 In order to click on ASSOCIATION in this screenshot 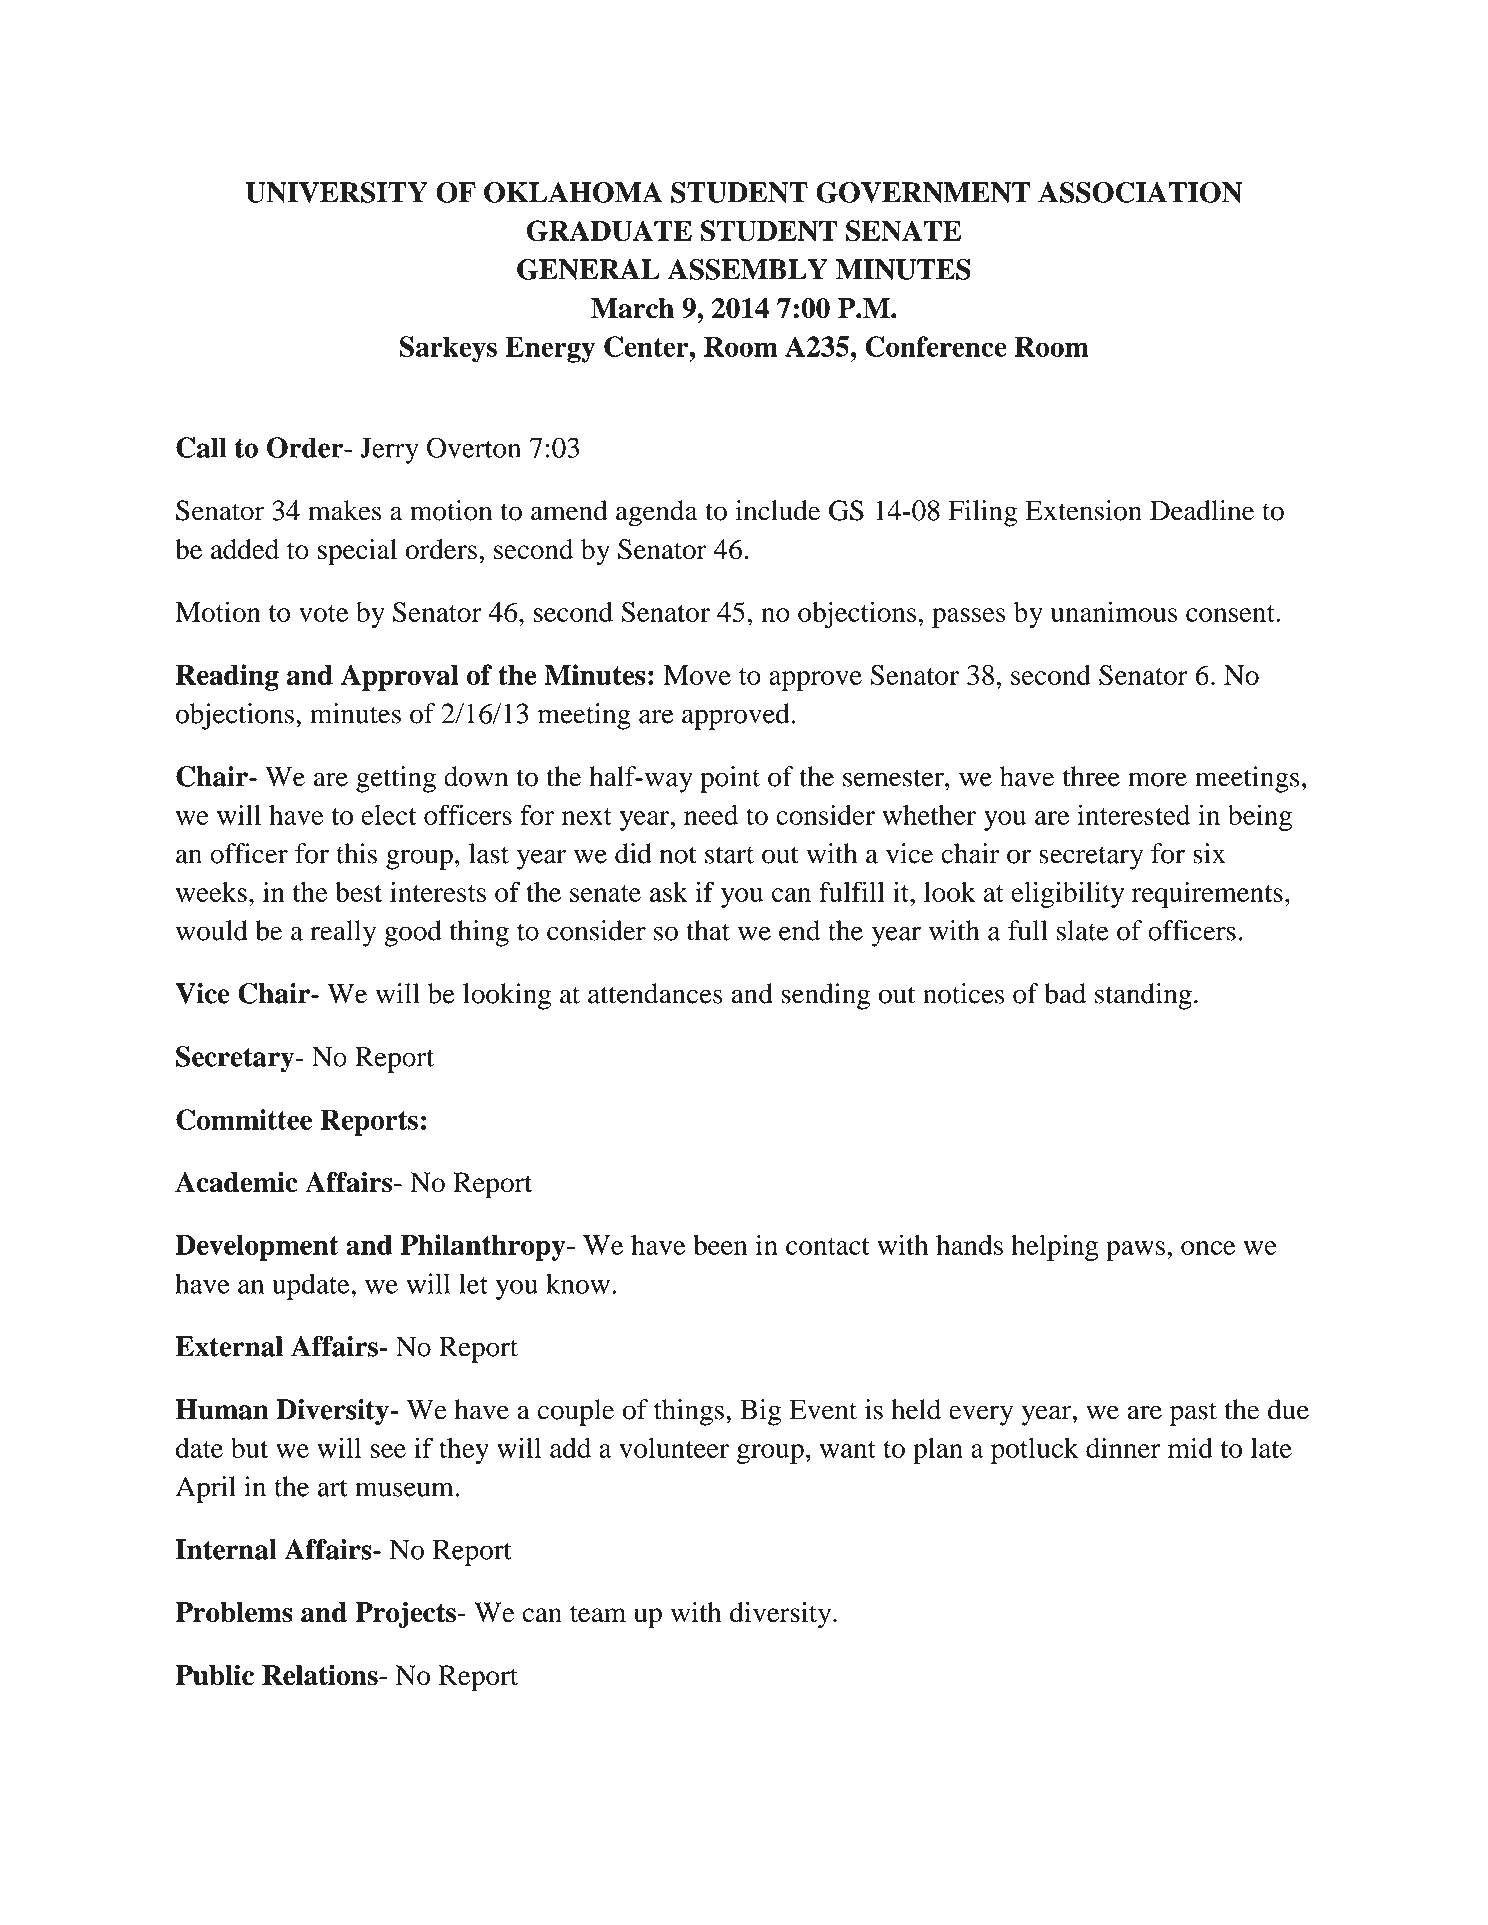, I will do `click(1140, 192)`.
